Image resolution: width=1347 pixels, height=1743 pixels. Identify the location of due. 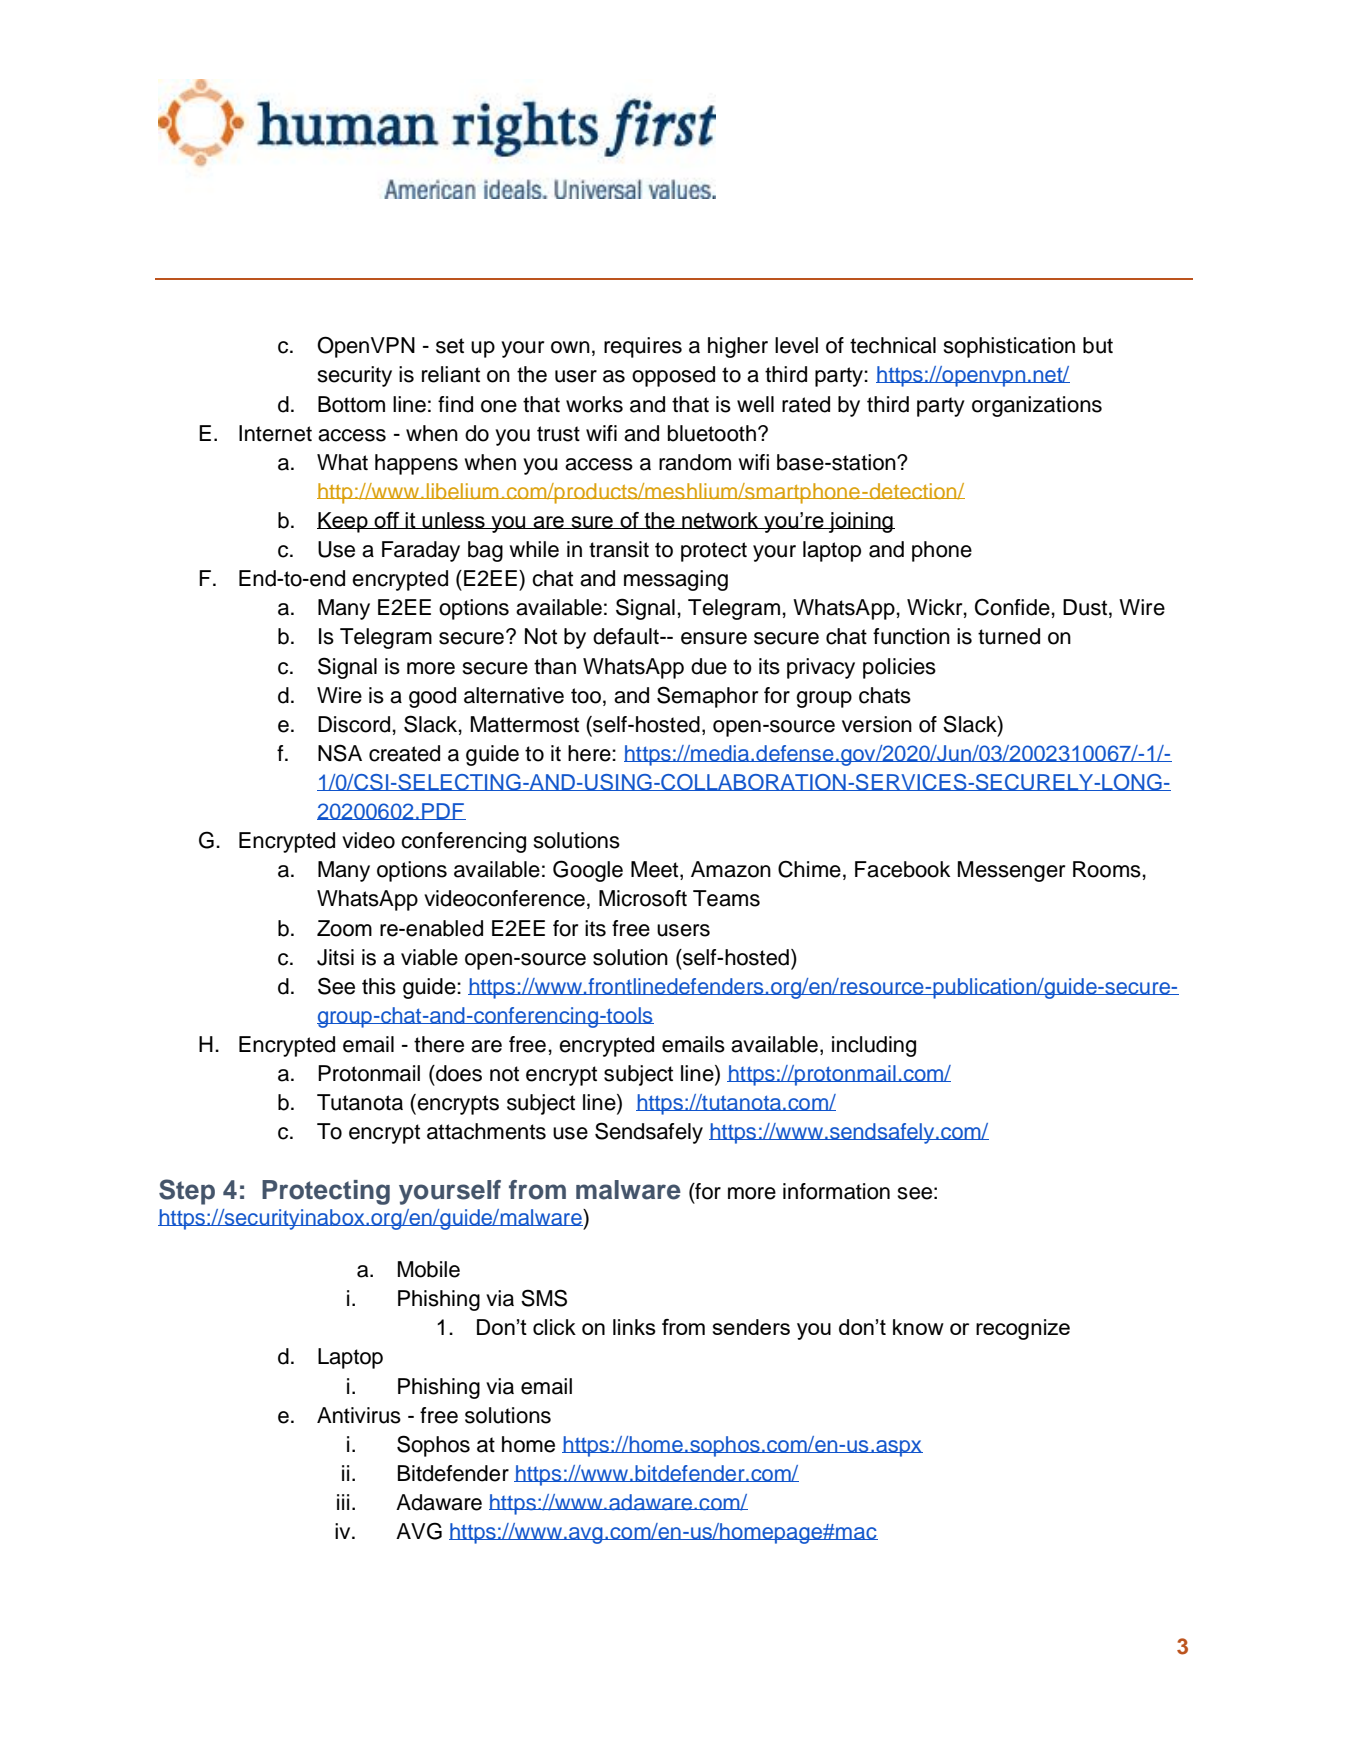
(709, 666).
